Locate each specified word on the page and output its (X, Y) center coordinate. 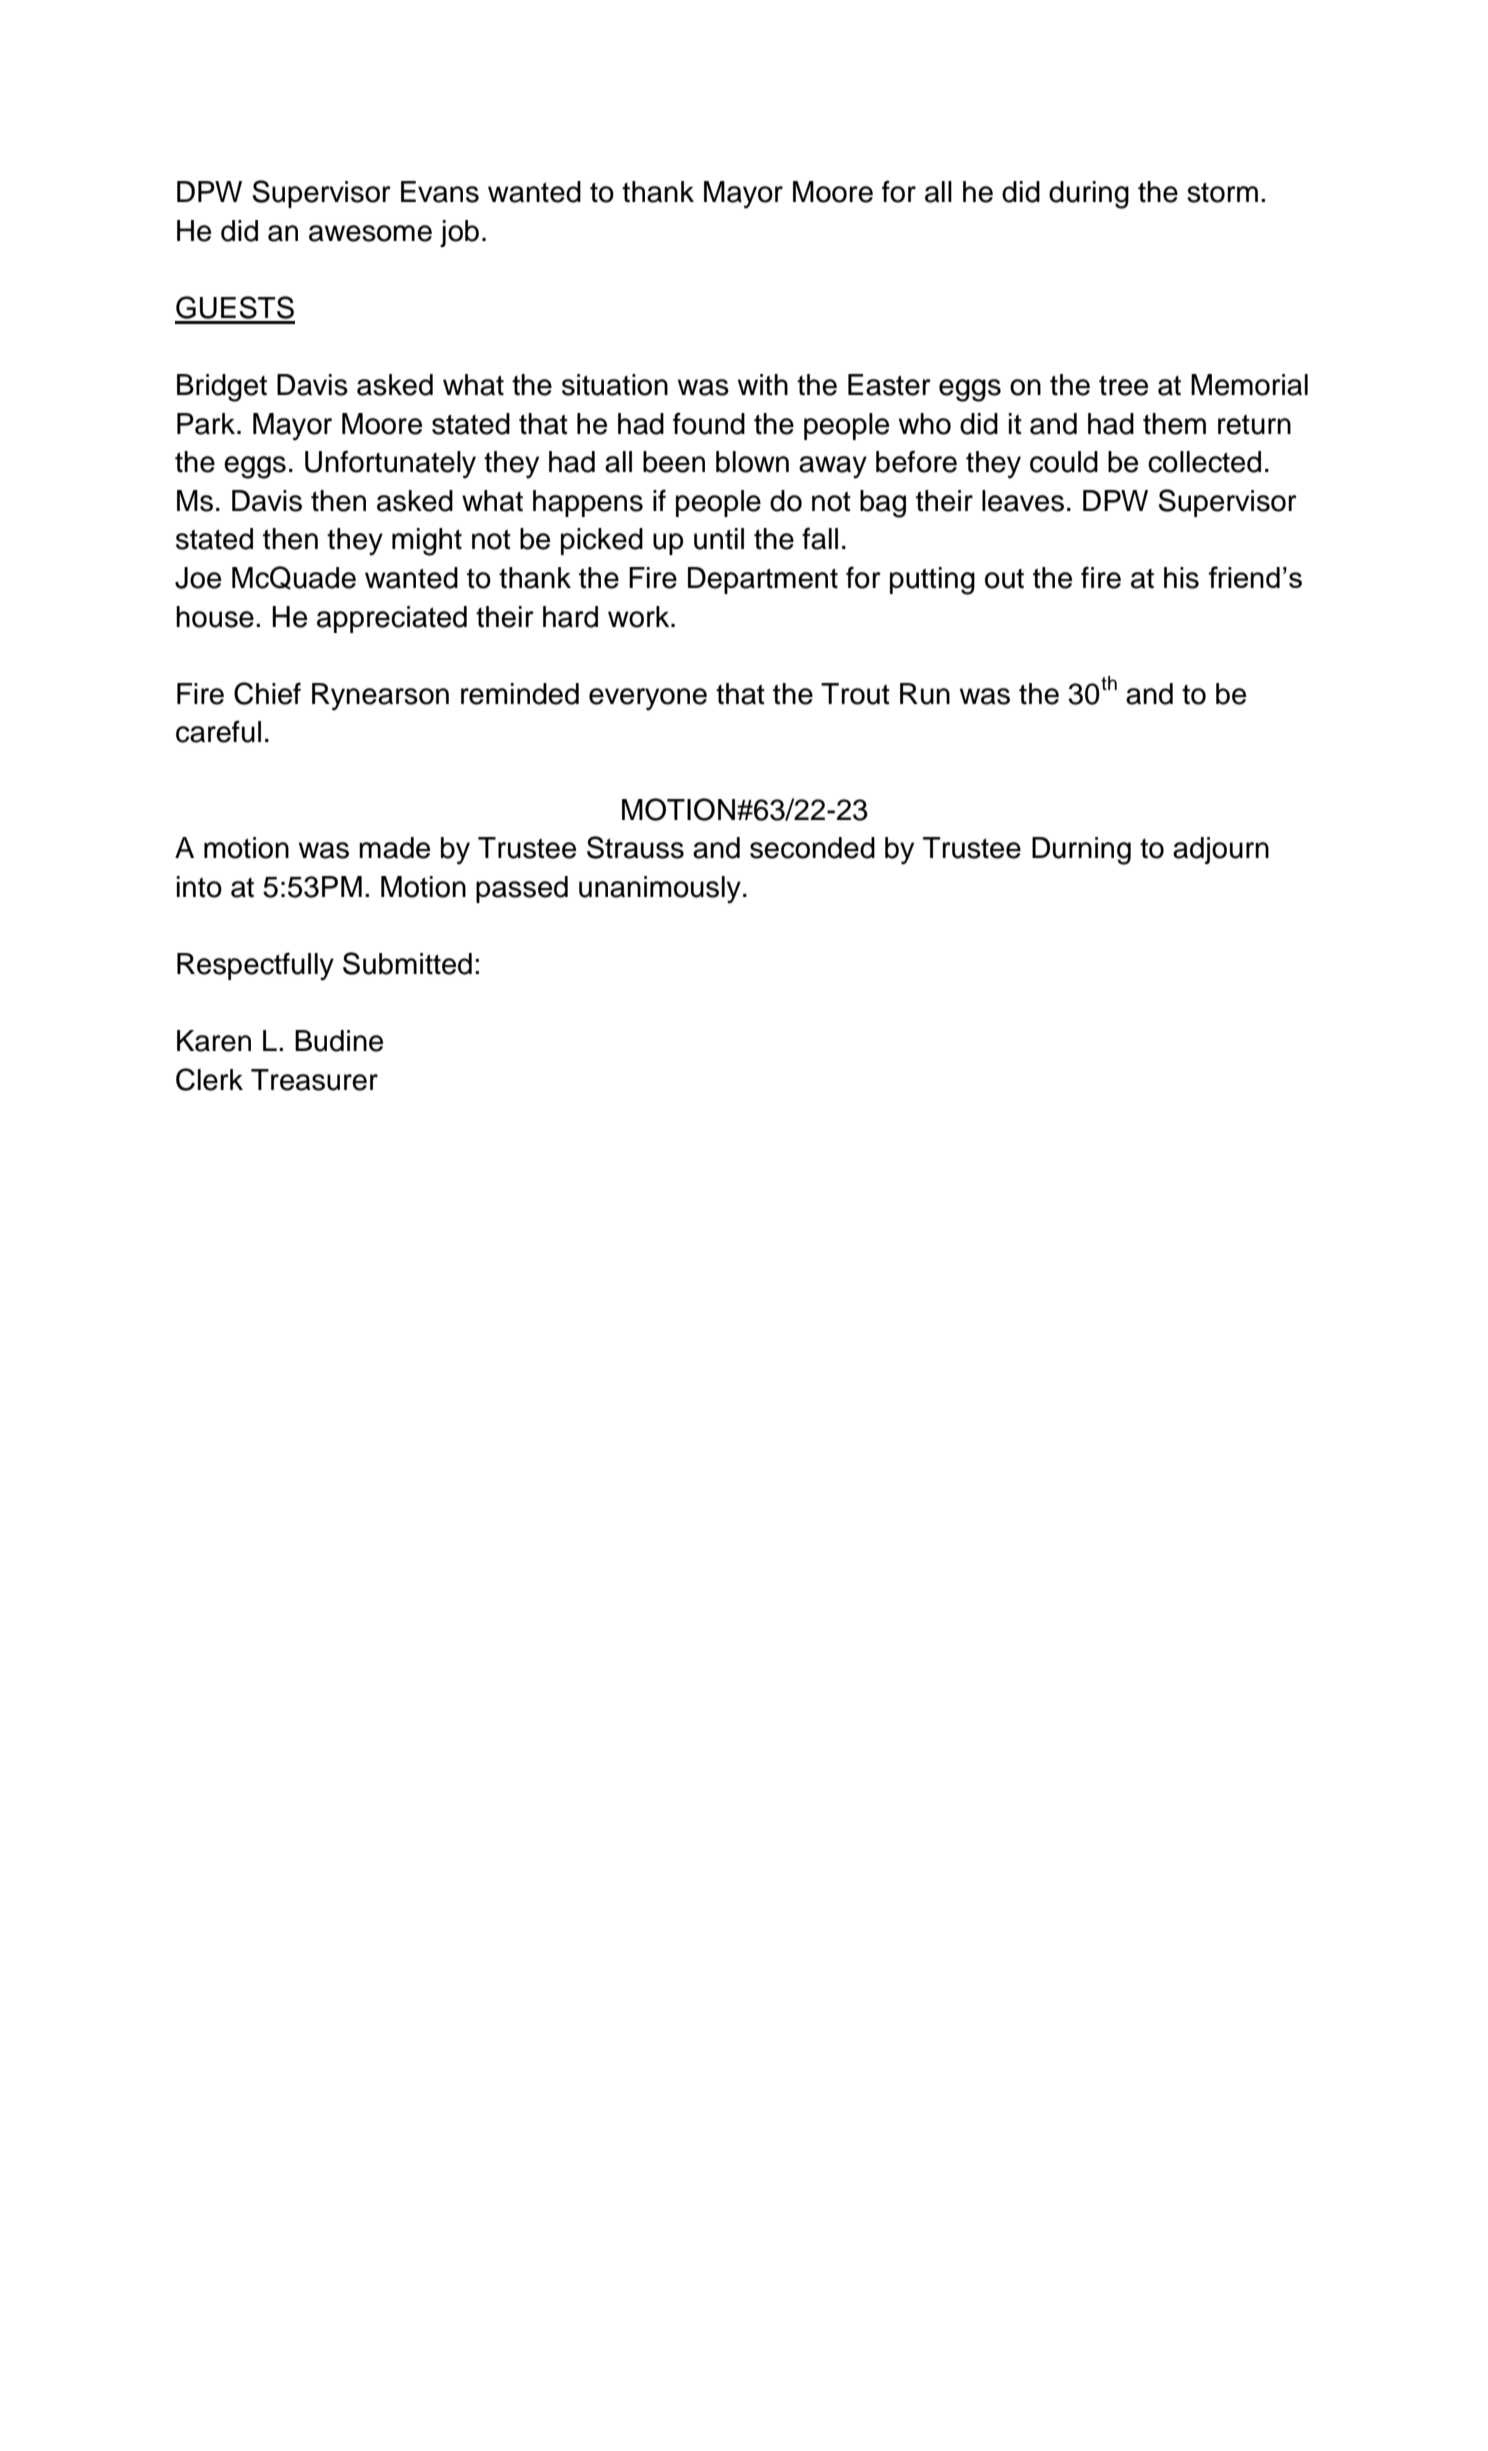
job (459, 233)
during (1089, 195)
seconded (812, 848)
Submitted (407, 963)
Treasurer (314, 1080)
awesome (370, 233)
